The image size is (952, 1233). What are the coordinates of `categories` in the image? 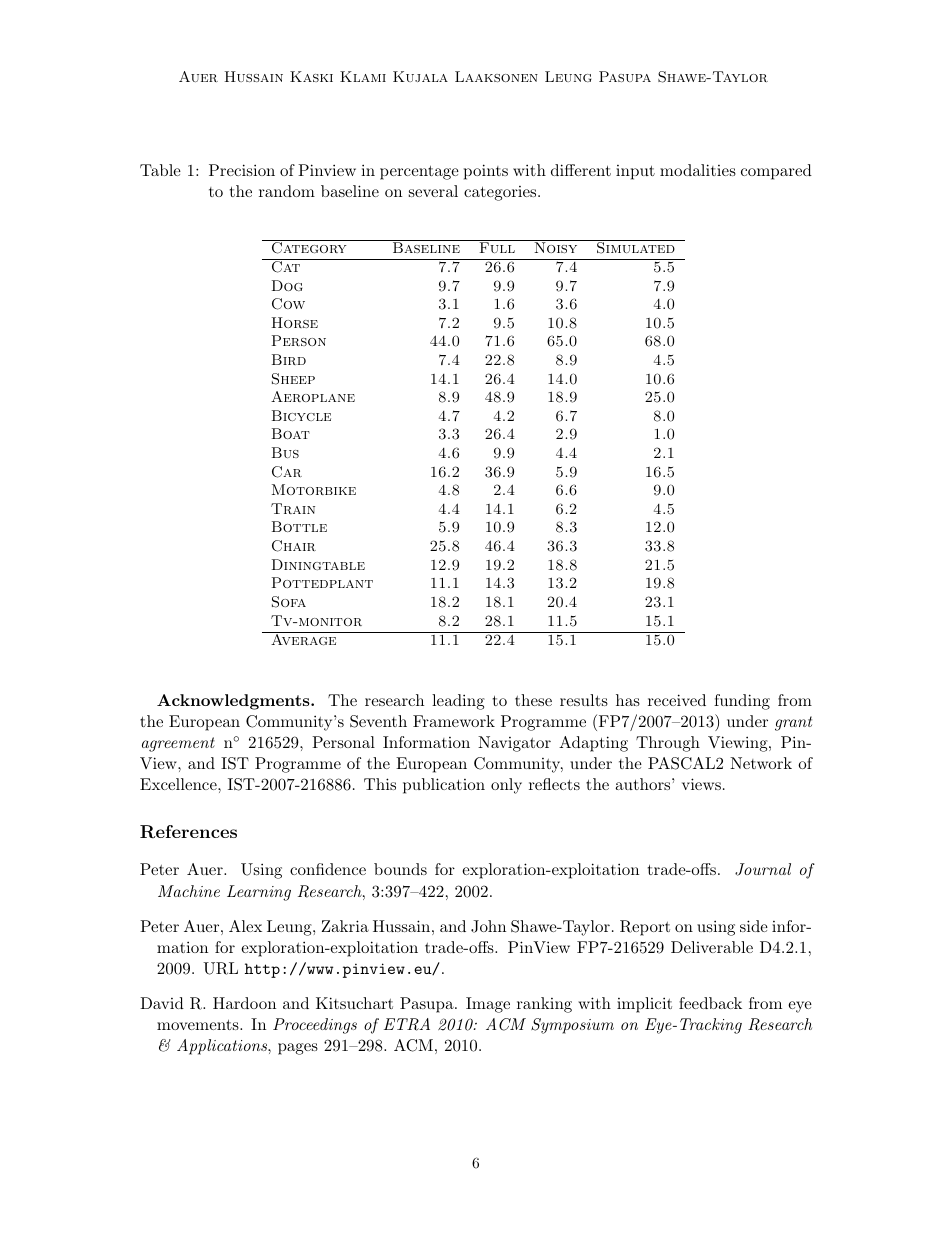 It's located at (500, 193).
